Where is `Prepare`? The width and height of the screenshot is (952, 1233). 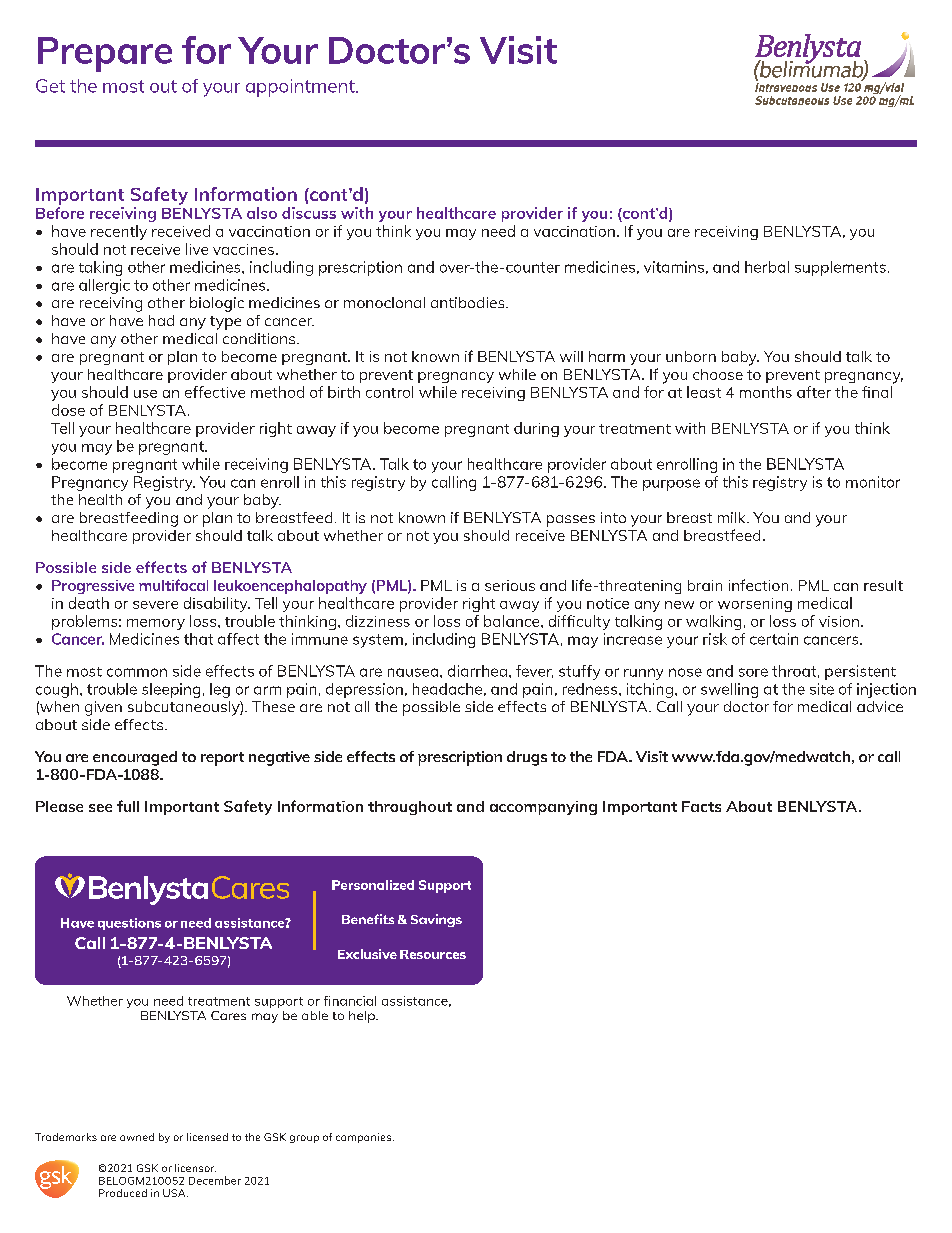 Prepare is located at coordinates (105, 54).
